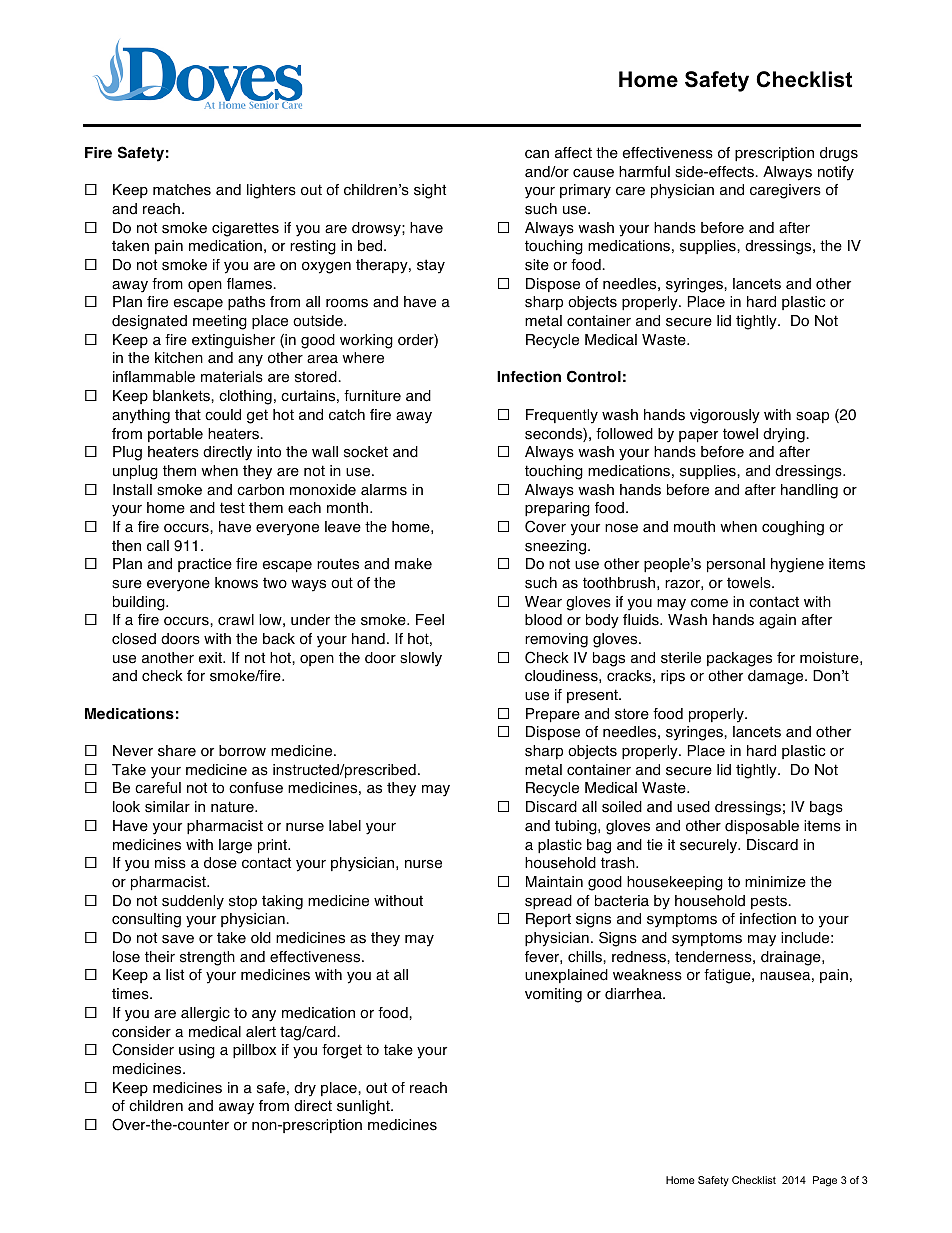 The image size is (952, 1233). What do you see at coordinates (836, 173) in the page?
I see `notify` at bounding box center [836, 173].
